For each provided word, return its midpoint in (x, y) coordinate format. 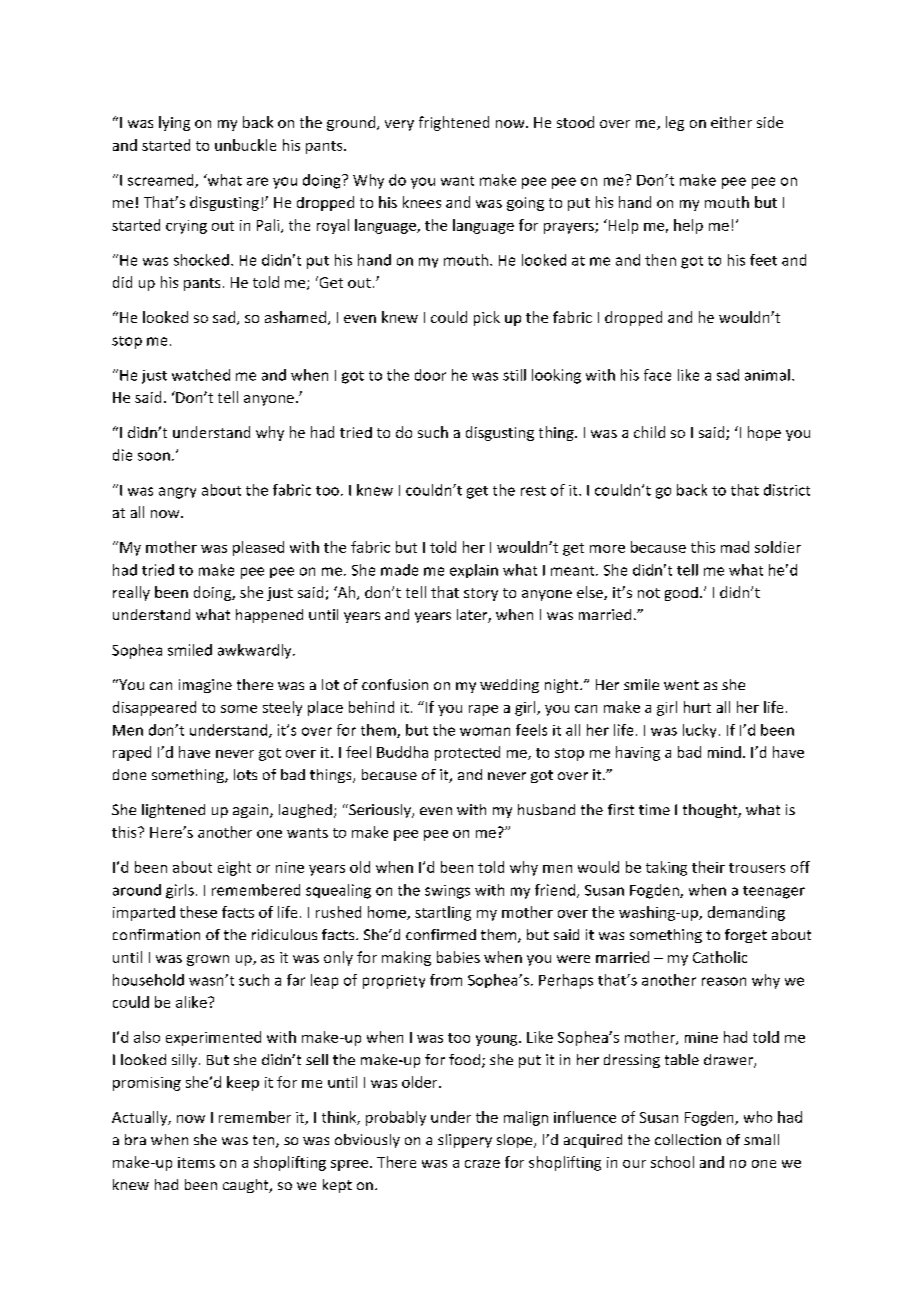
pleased (258, 548)
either (731, 122)
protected (467, 753)
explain (474, 571)
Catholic (720, 957)
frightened (454, 123)
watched (201, 375)
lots (245, 774)
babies (458, 957)
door (430, 375)
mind (724, 752)
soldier (778, 547)
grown (208, 960)
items (196, 1162)
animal (767, 375)
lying (174, 123)
